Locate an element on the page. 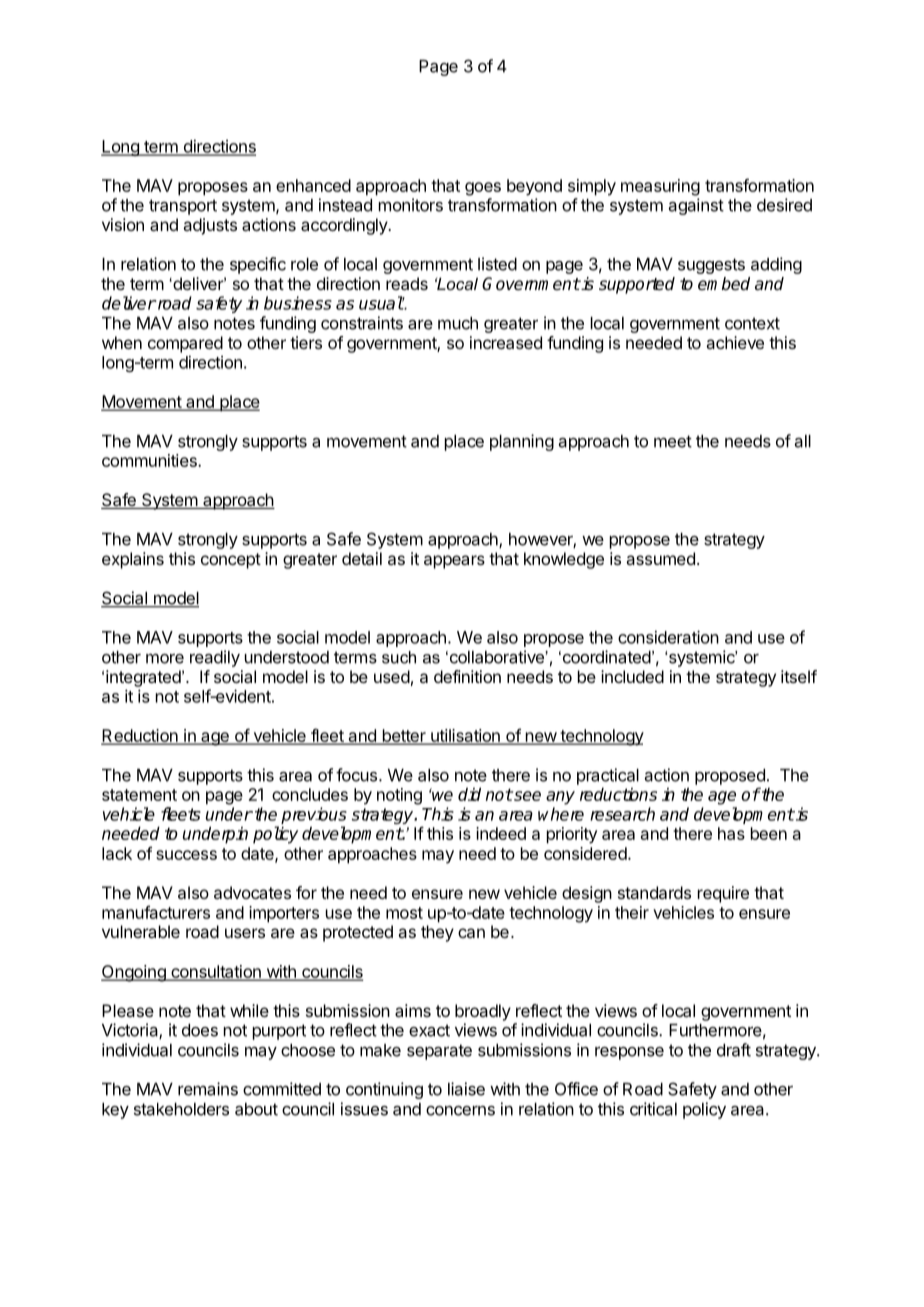  transport is located at coordinates (183, 207).
